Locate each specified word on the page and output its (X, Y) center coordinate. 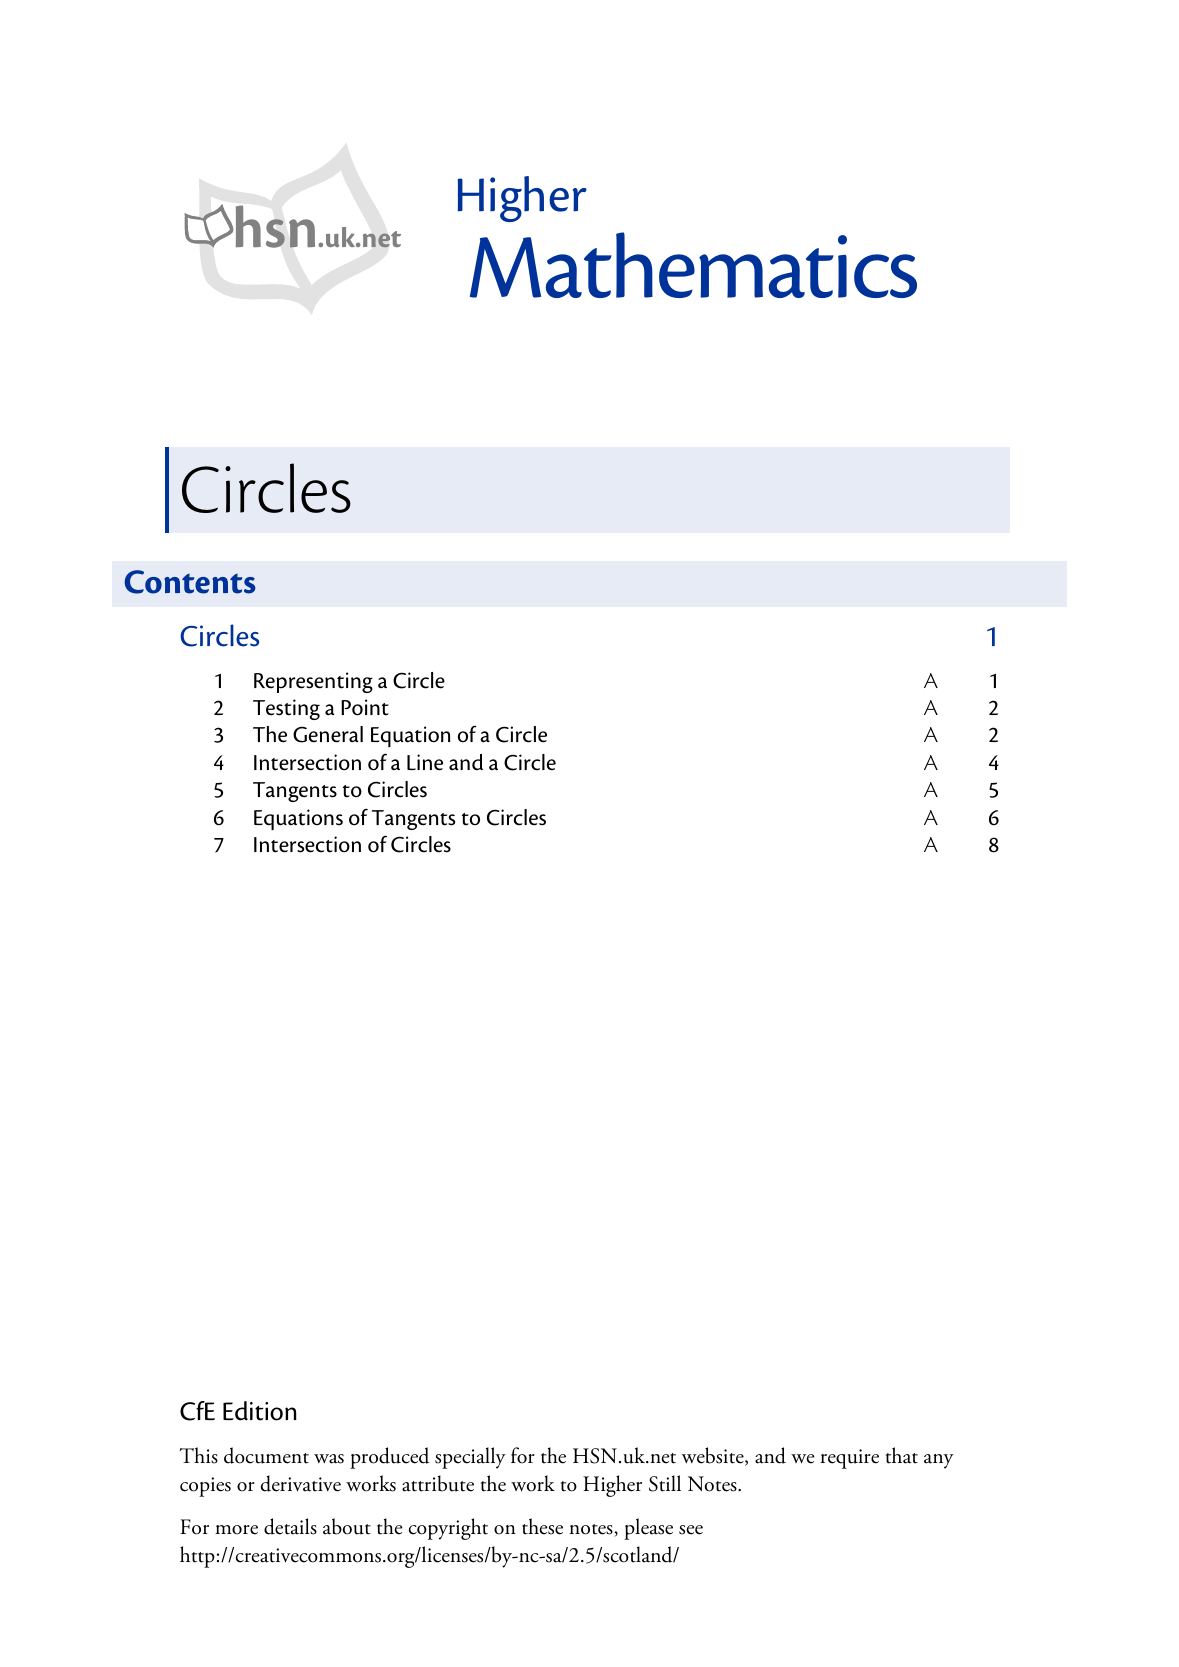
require (849, 1459)
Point (365, 707)
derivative (301, 1483)
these (542, 1526)
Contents (190, 582)
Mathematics (693, 265)
